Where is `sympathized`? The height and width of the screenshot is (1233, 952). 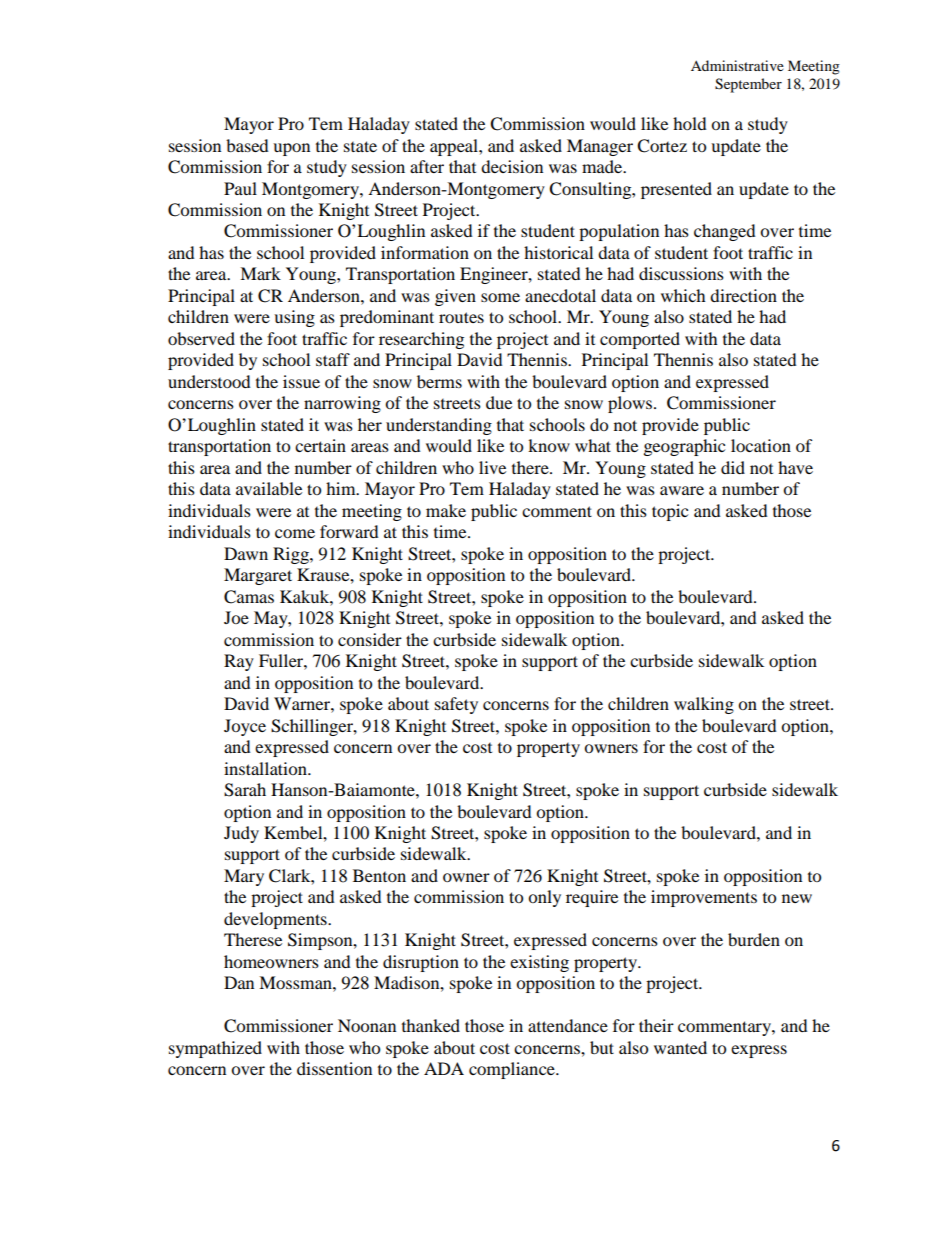 sympathized is located at coordinates (215, 1049).
